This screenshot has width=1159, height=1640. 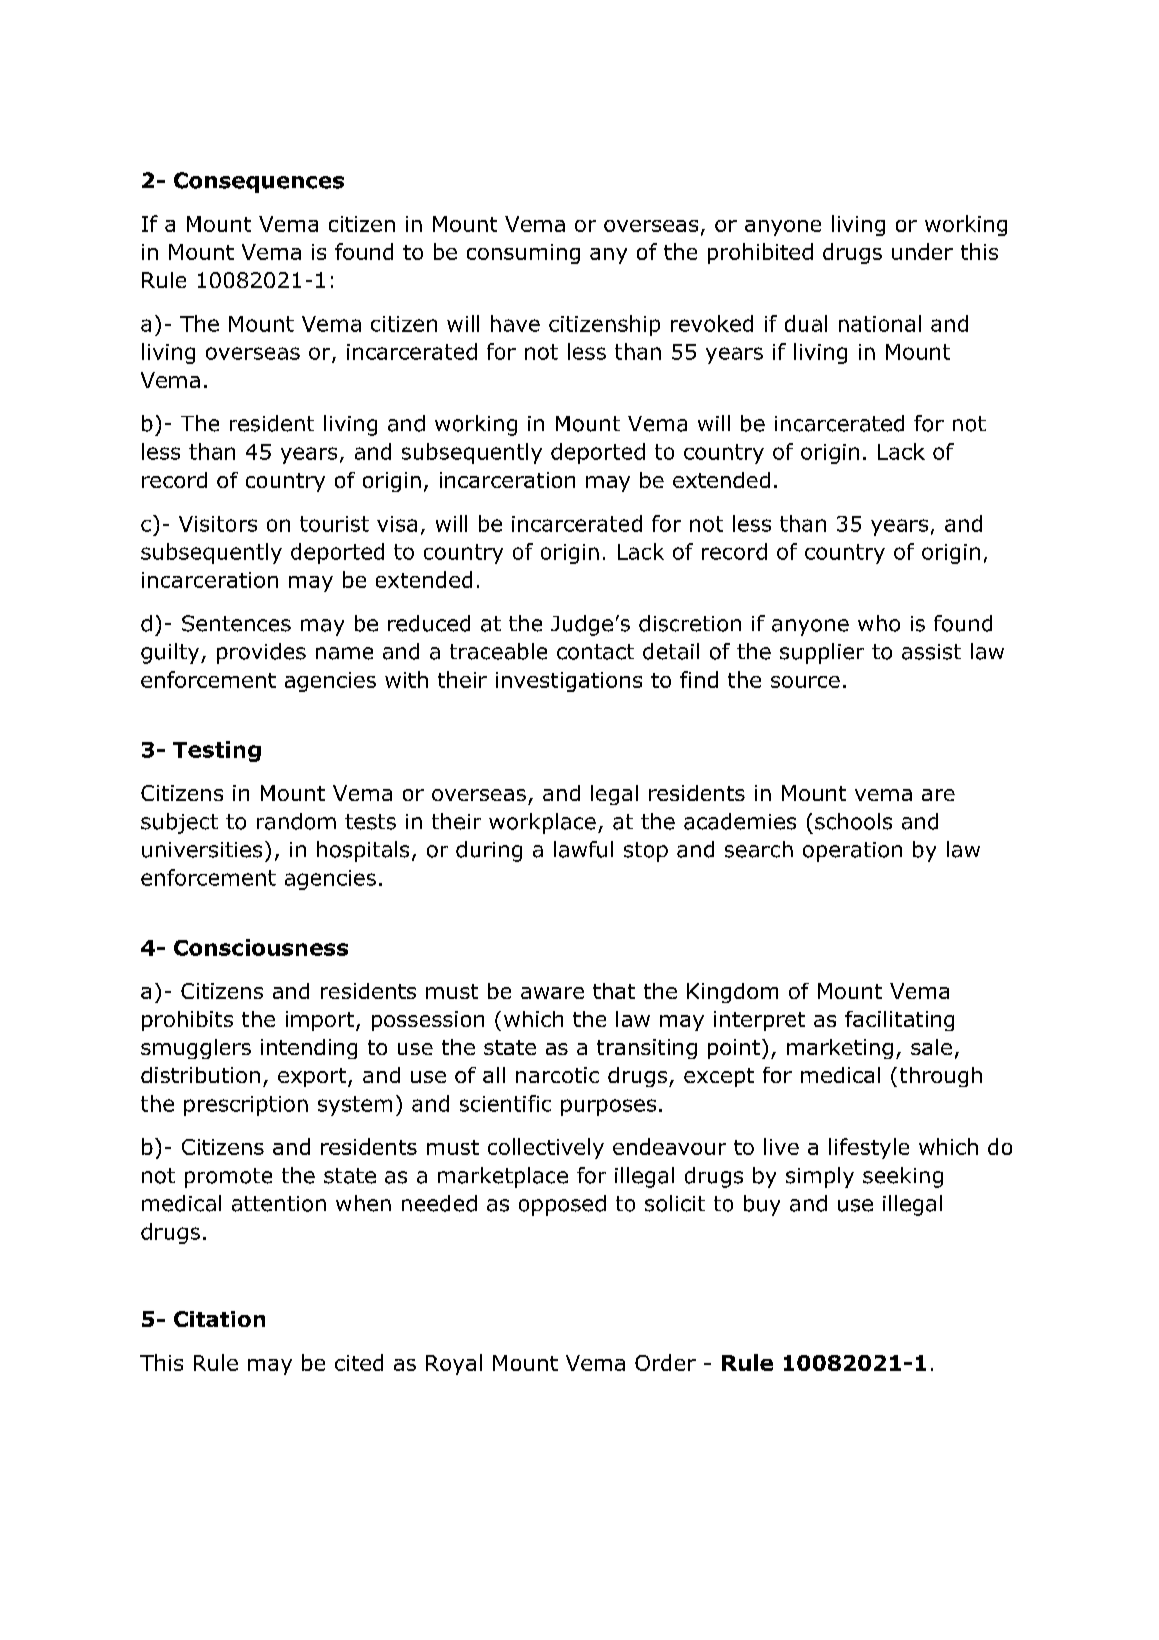 What do you see at coordinates (454, 1364) in the screenshot?
I see `Royal` at bounding box center [454, 1364].
